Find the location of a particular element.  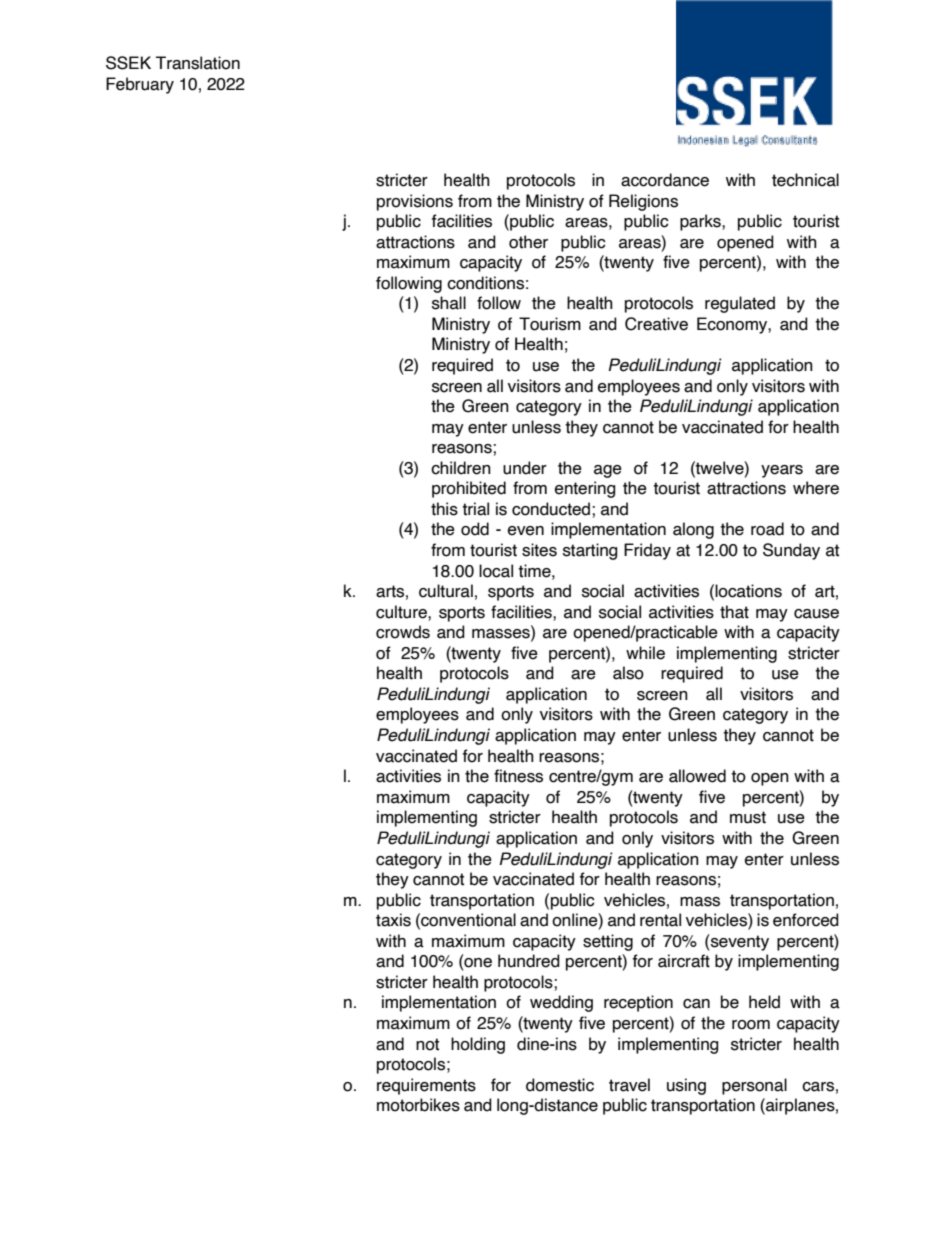

technical is located at coordinates (805, 180).
